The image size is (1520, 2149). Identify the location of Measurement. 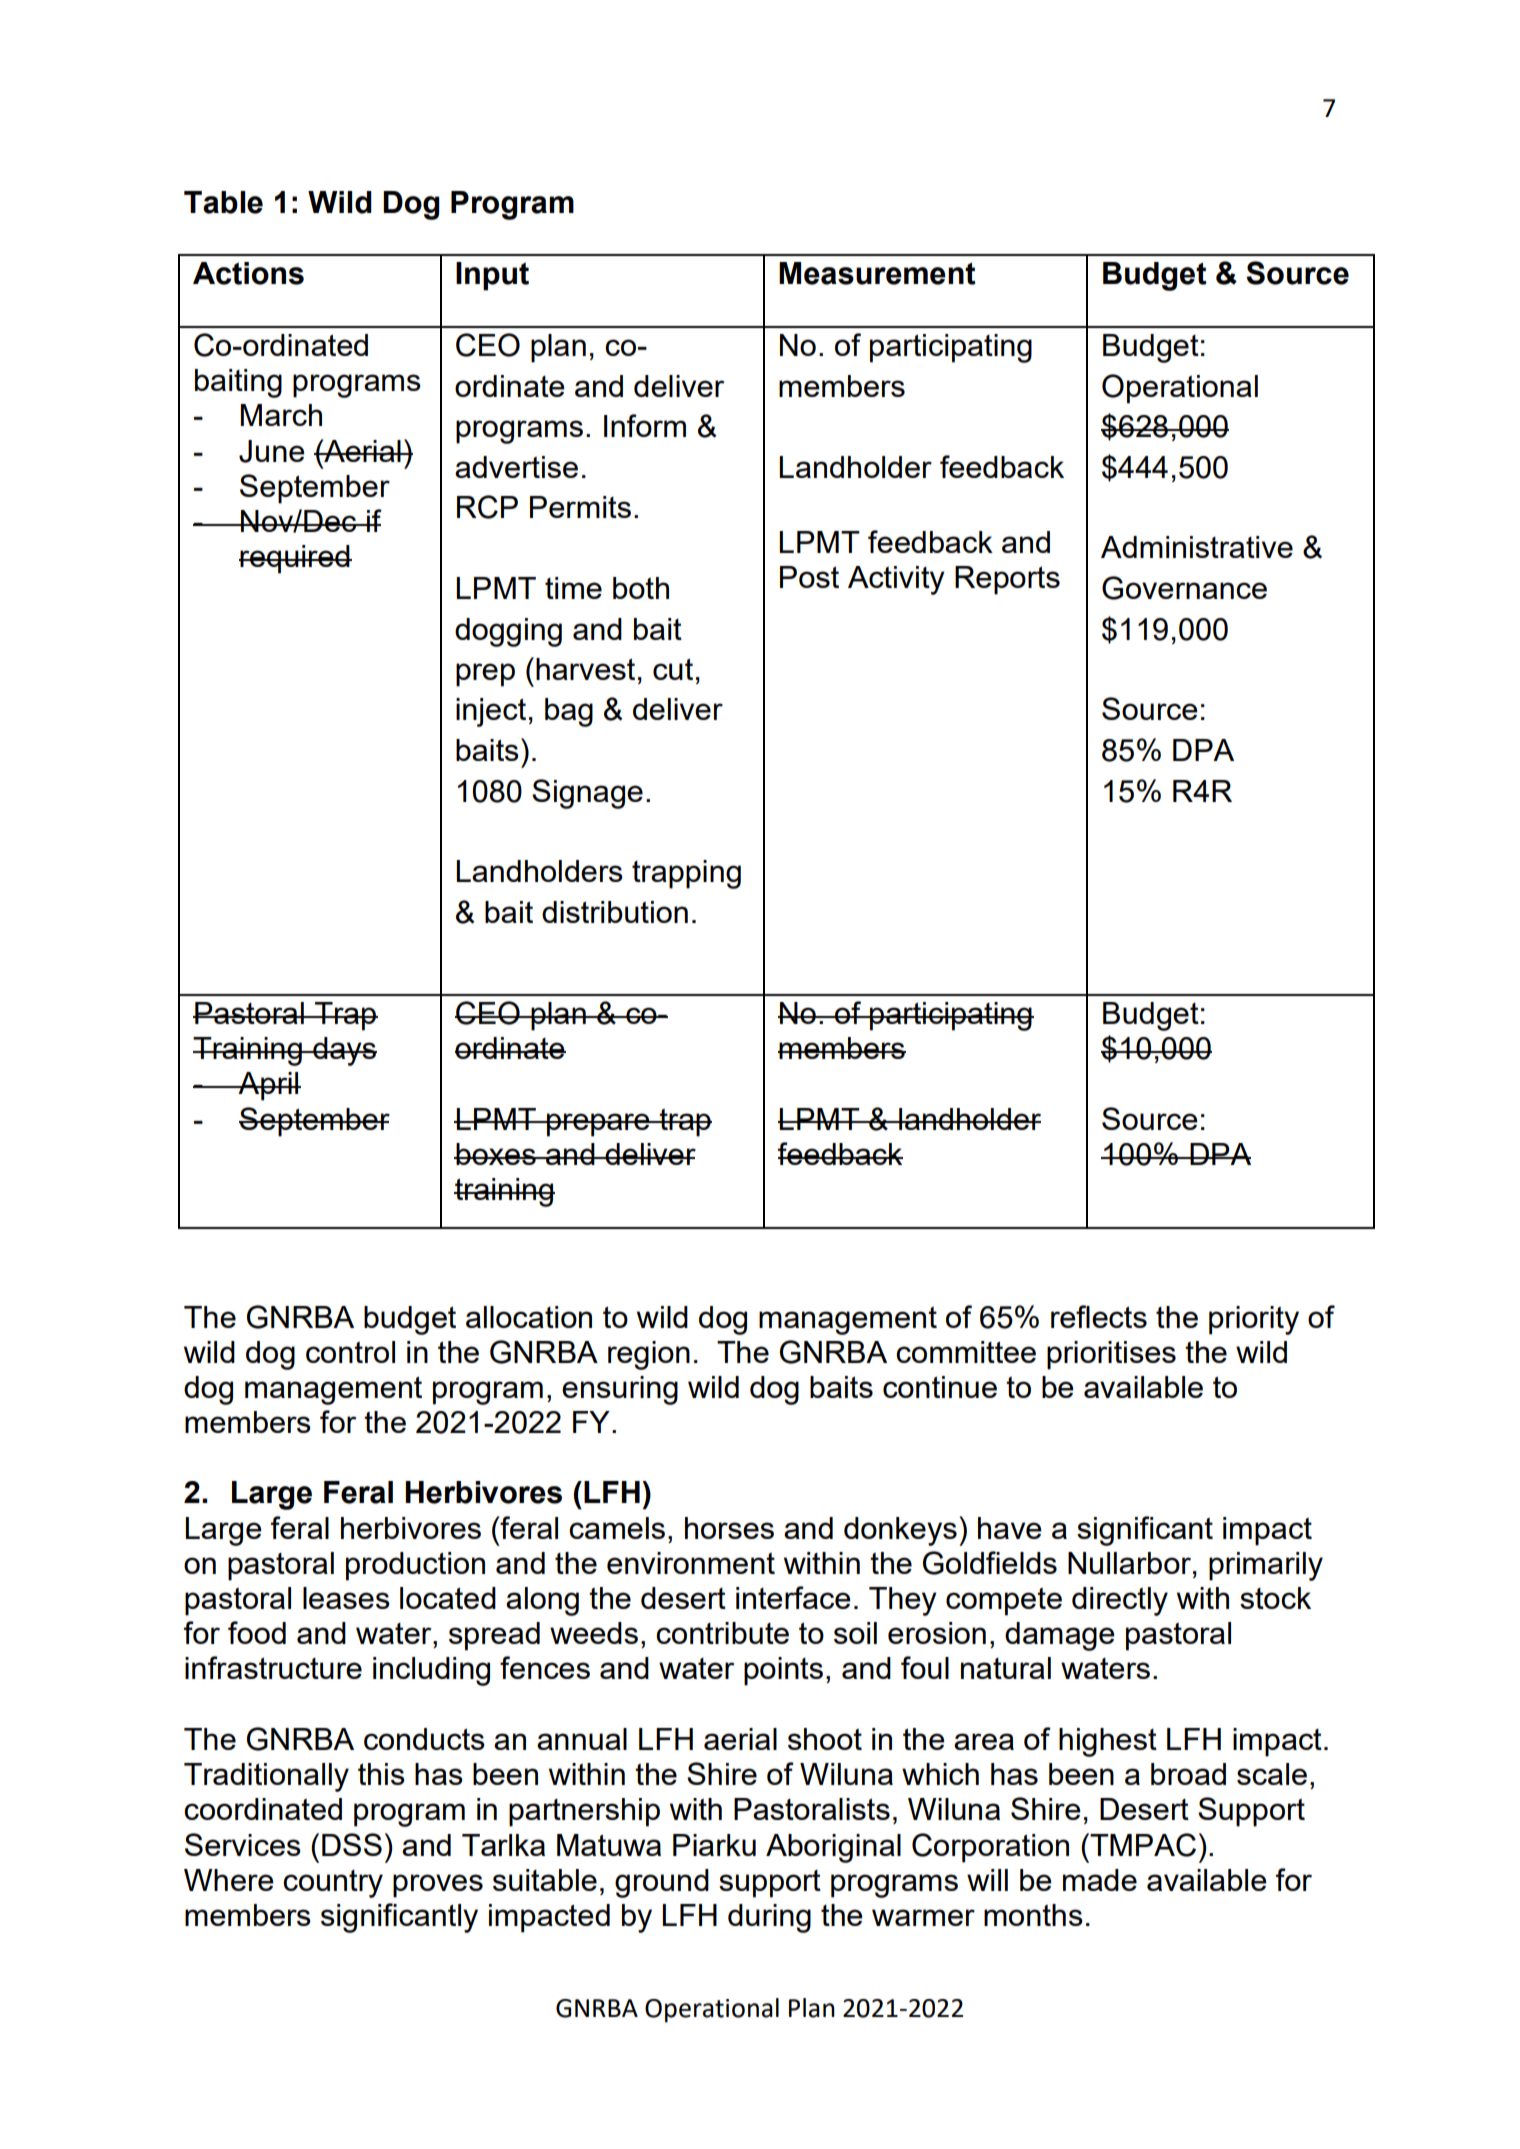
(877, 273).
